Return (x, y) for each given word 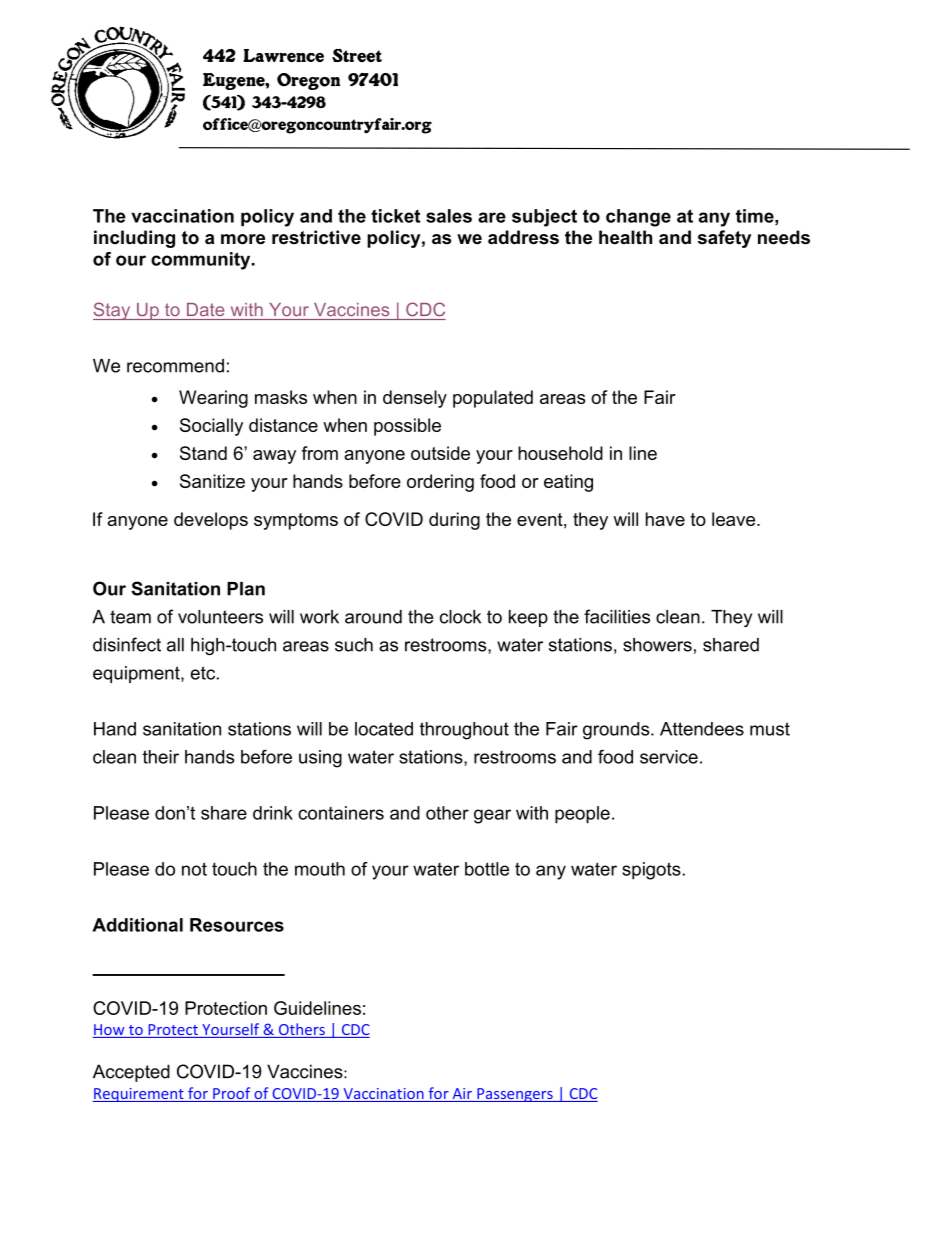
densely (415, 399)
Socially (211, 427)
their (161, 757)
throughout (464, 731)
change (638, 218)
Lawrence (283, 56)
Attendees (702, 729)
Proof (232, 1094)
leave (735, 519)
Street (357, 56)
